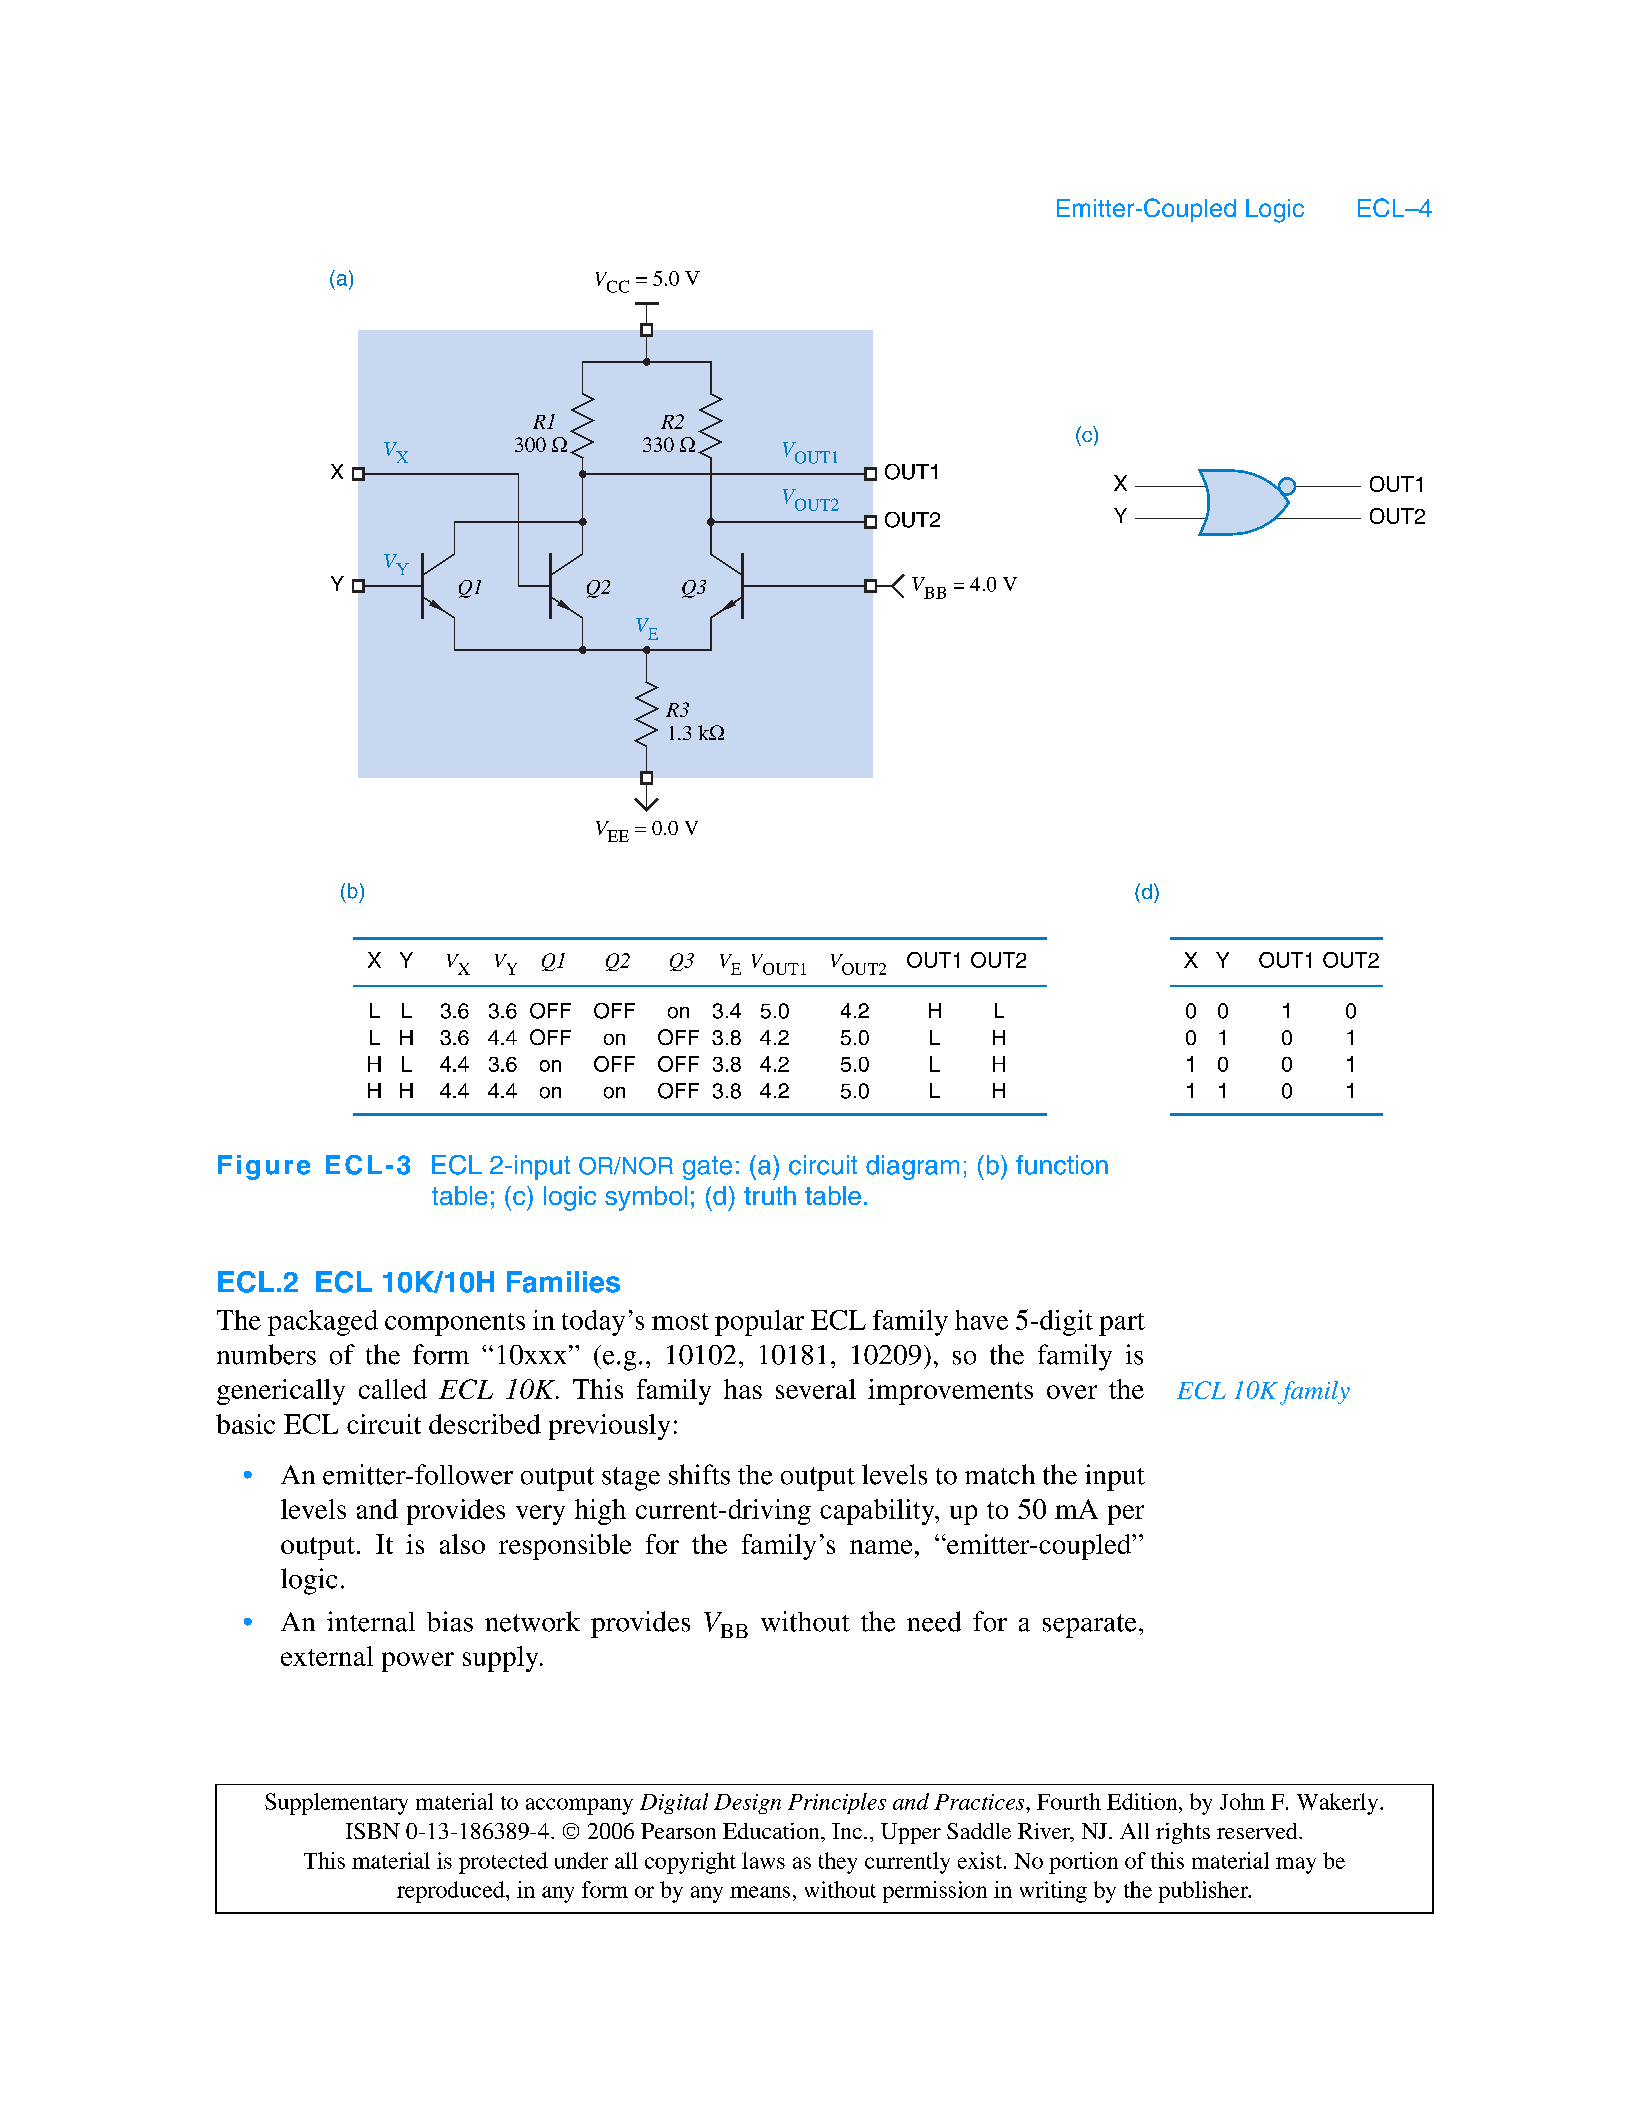  Describe the element at coordinates (1122, 1324) in the image. I see `part` at that location.
